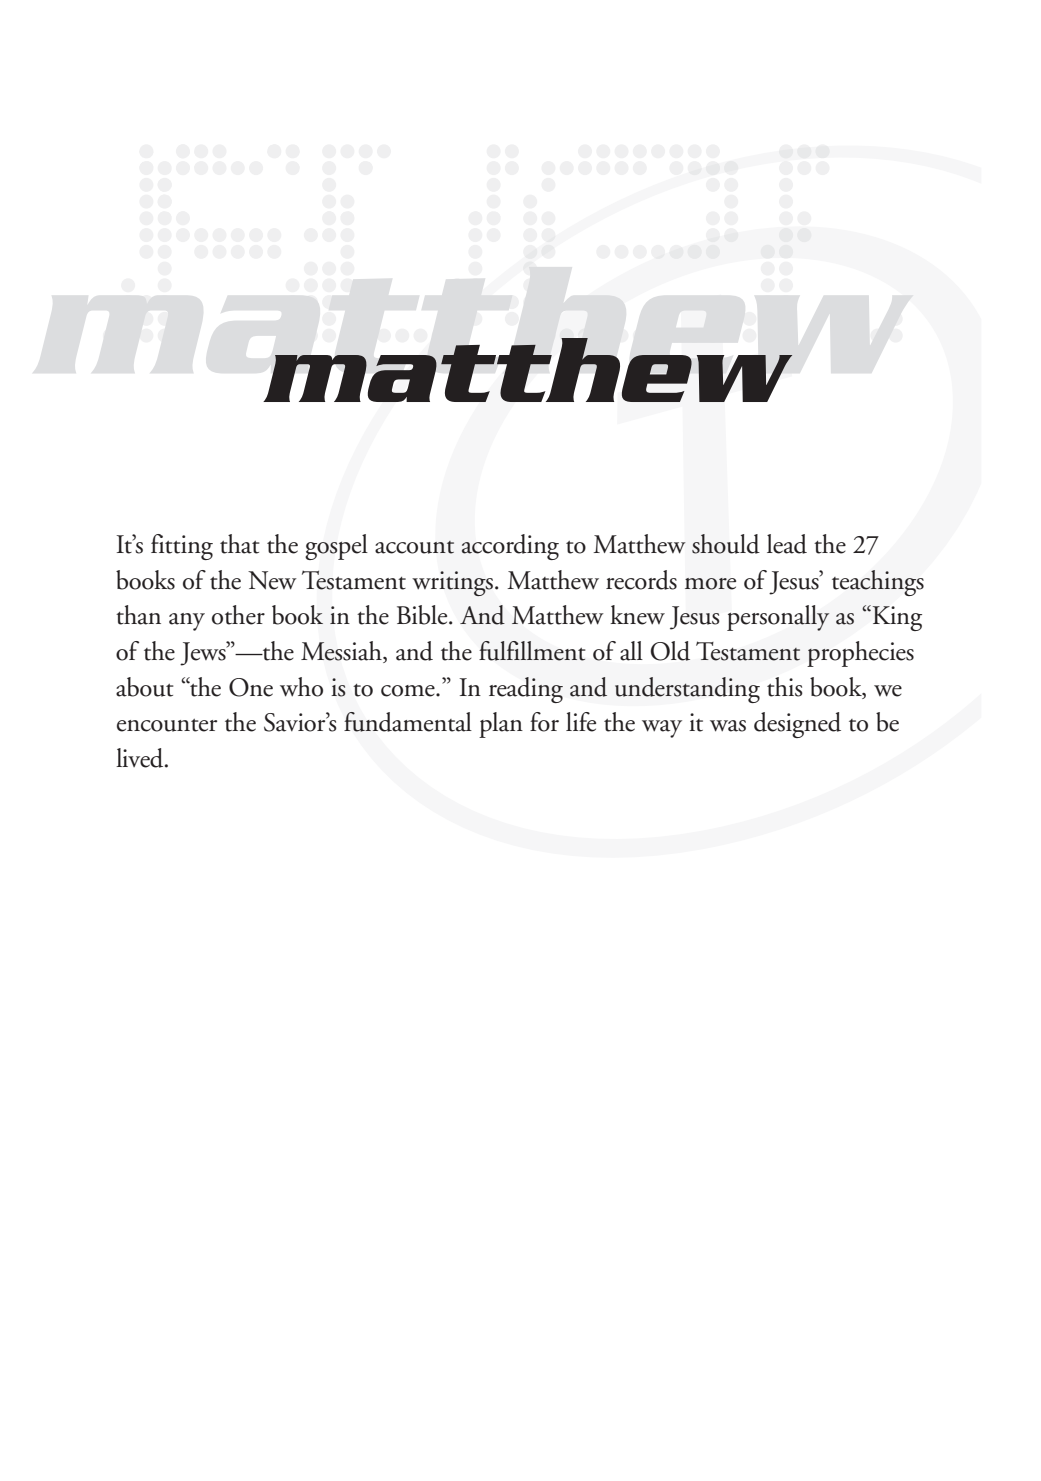 The width and height of the screenshot is (1041, 1481). What do you see at coordinates (510, 547) in the screenshot?
I see `according` at bounding box center [510, 547].
